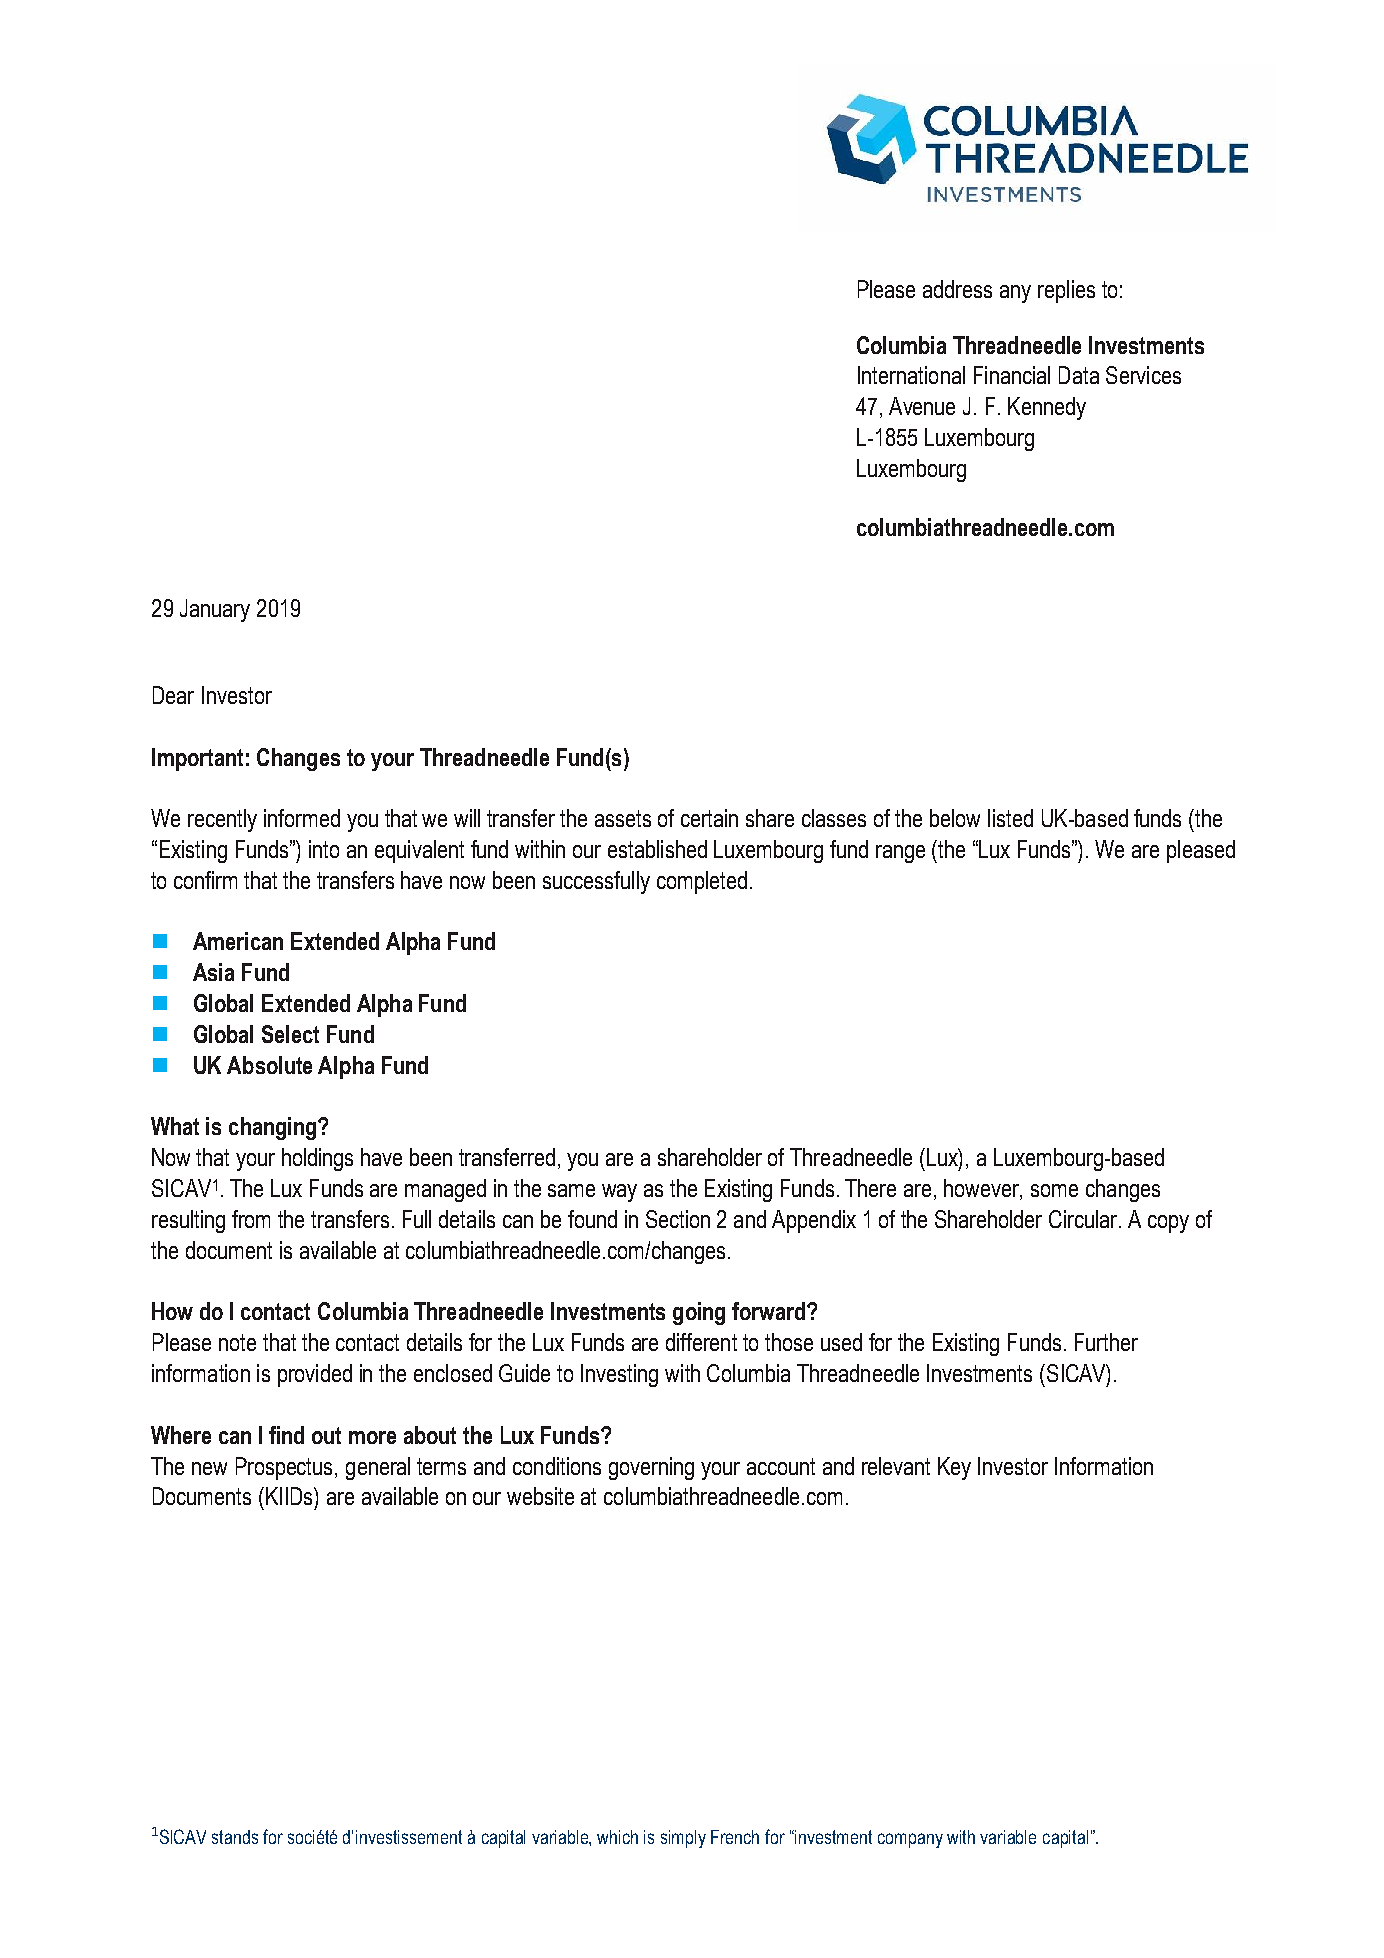  Describe the element at coordinates (657, 849) in the image. I see `established` at that location.
